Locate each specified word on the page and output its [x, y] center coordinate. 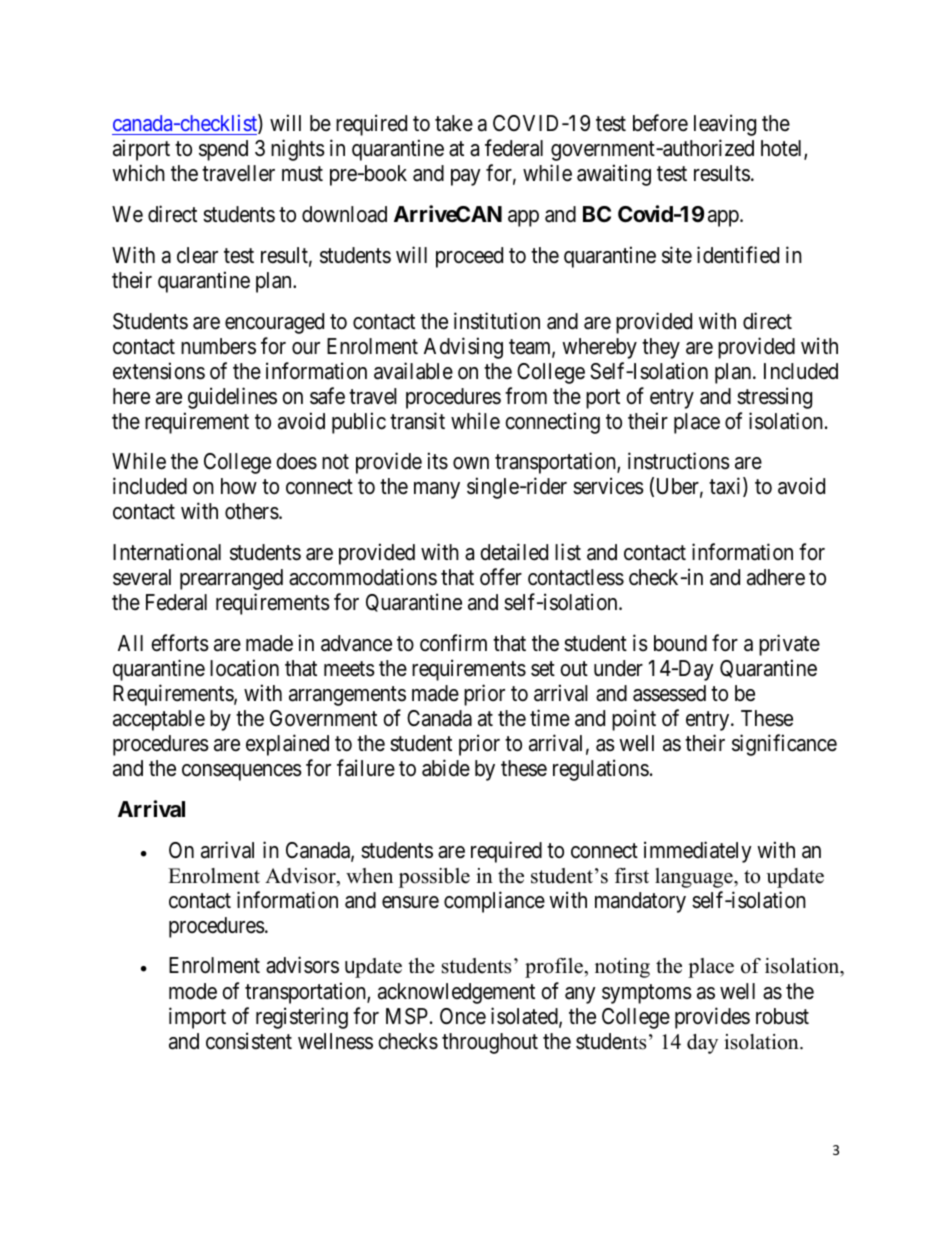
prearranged [231, 579]
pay [466, 177]
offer [501, 577]
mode [193, 991]
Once [463, 1016]
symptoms [647, 994]
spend [223, 150]
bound [680, 643]
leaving [725, 125]
